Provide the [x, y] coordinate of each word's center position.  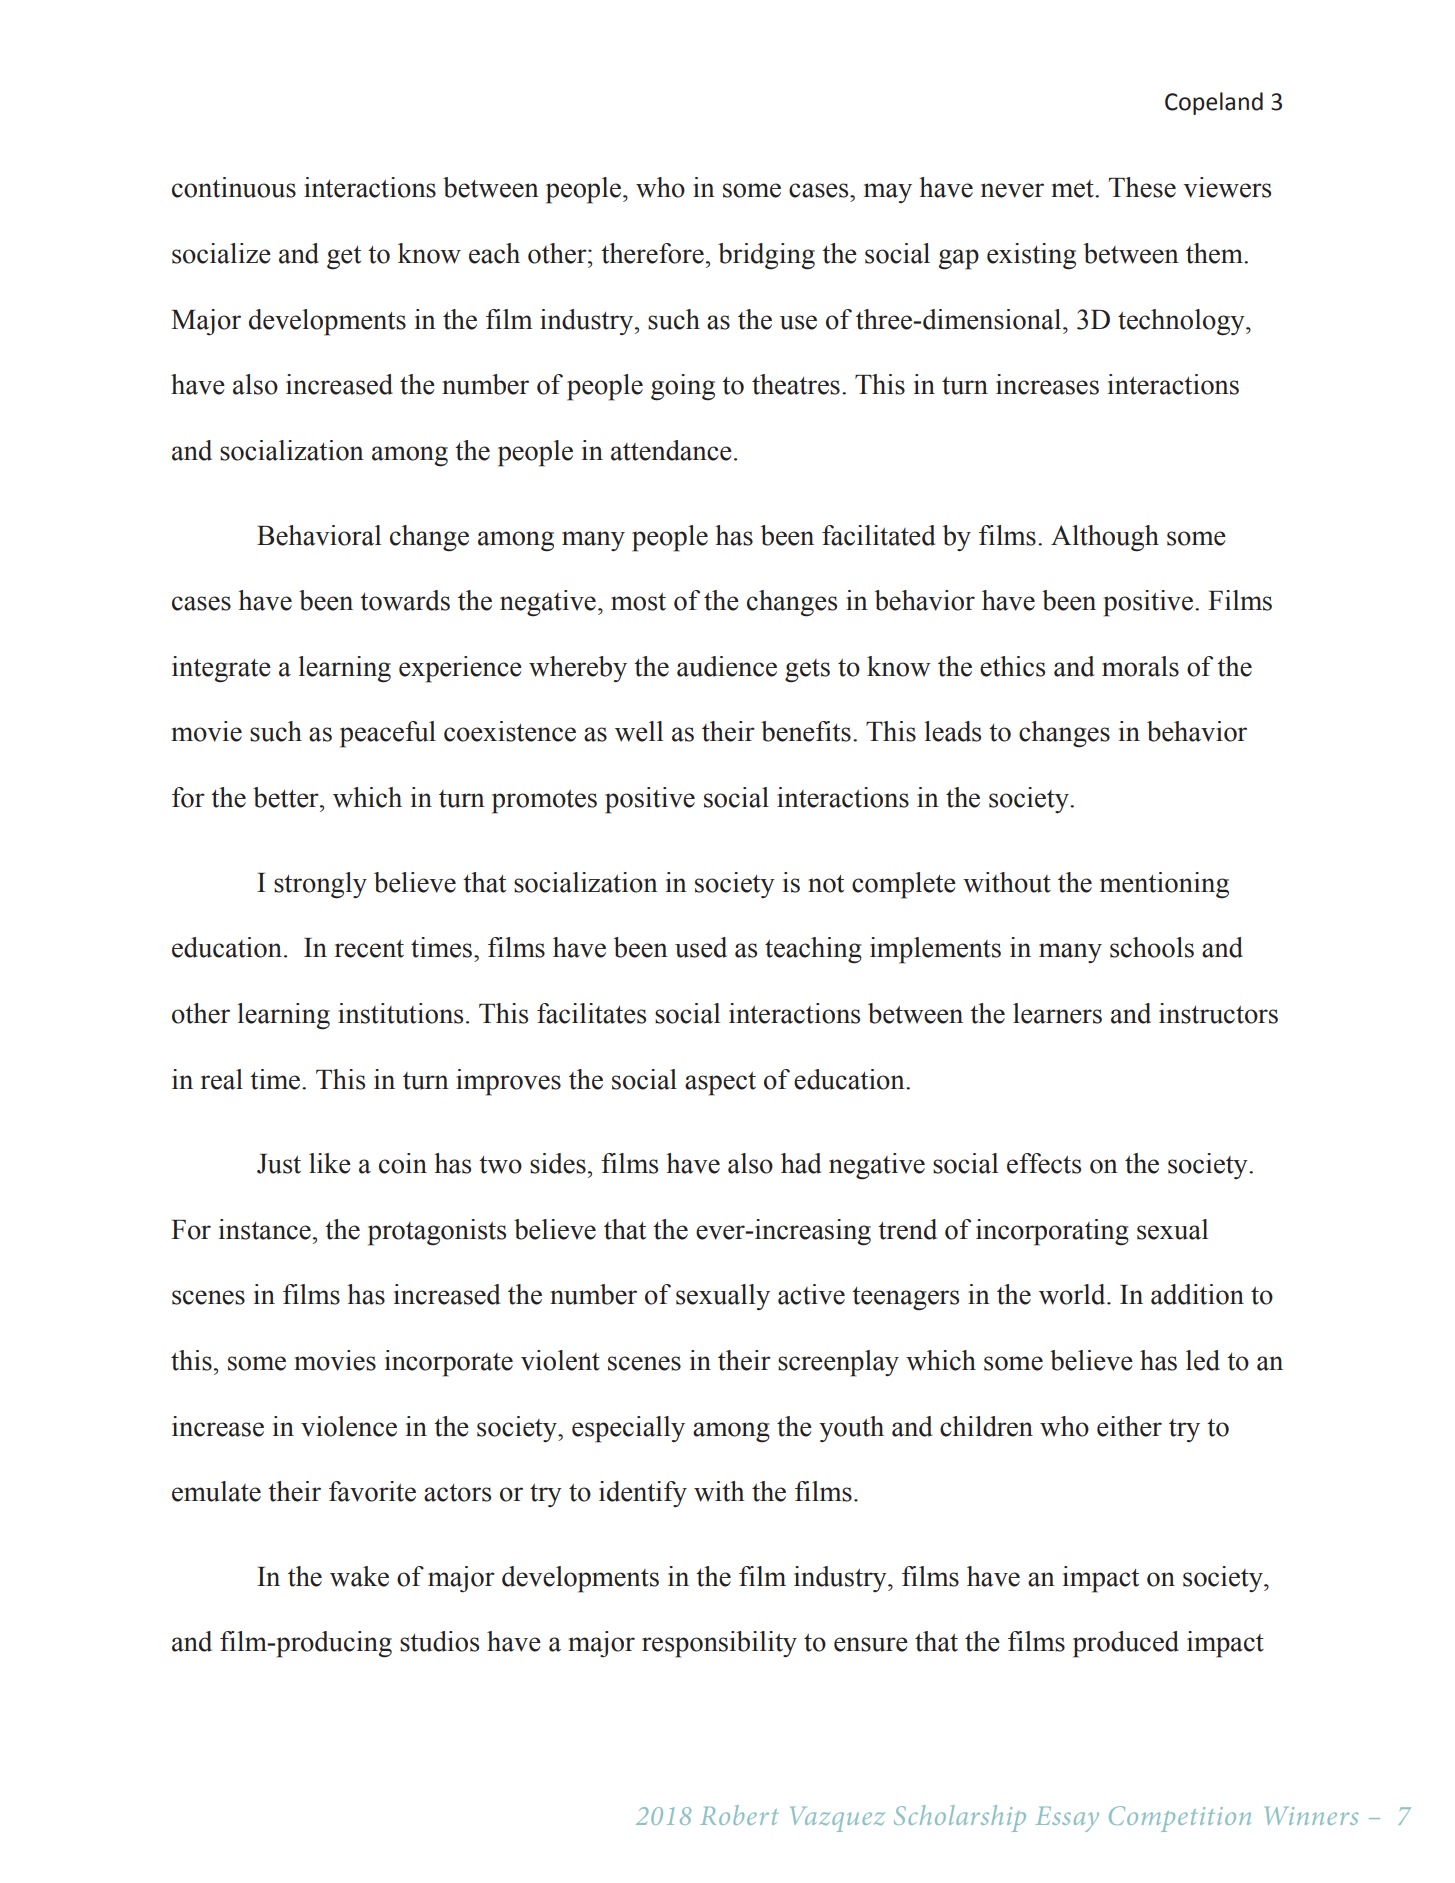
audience [727, 666]
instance [265, 1229]
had [801, 1163]
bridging [766, 256]
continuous [234, 187]
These [1142, 187]
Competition [1180, 1819]
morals [1140, 666]
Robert [739, 1815]
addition [1197, 1294]
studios [439, 1641]
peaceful [388, 734]
